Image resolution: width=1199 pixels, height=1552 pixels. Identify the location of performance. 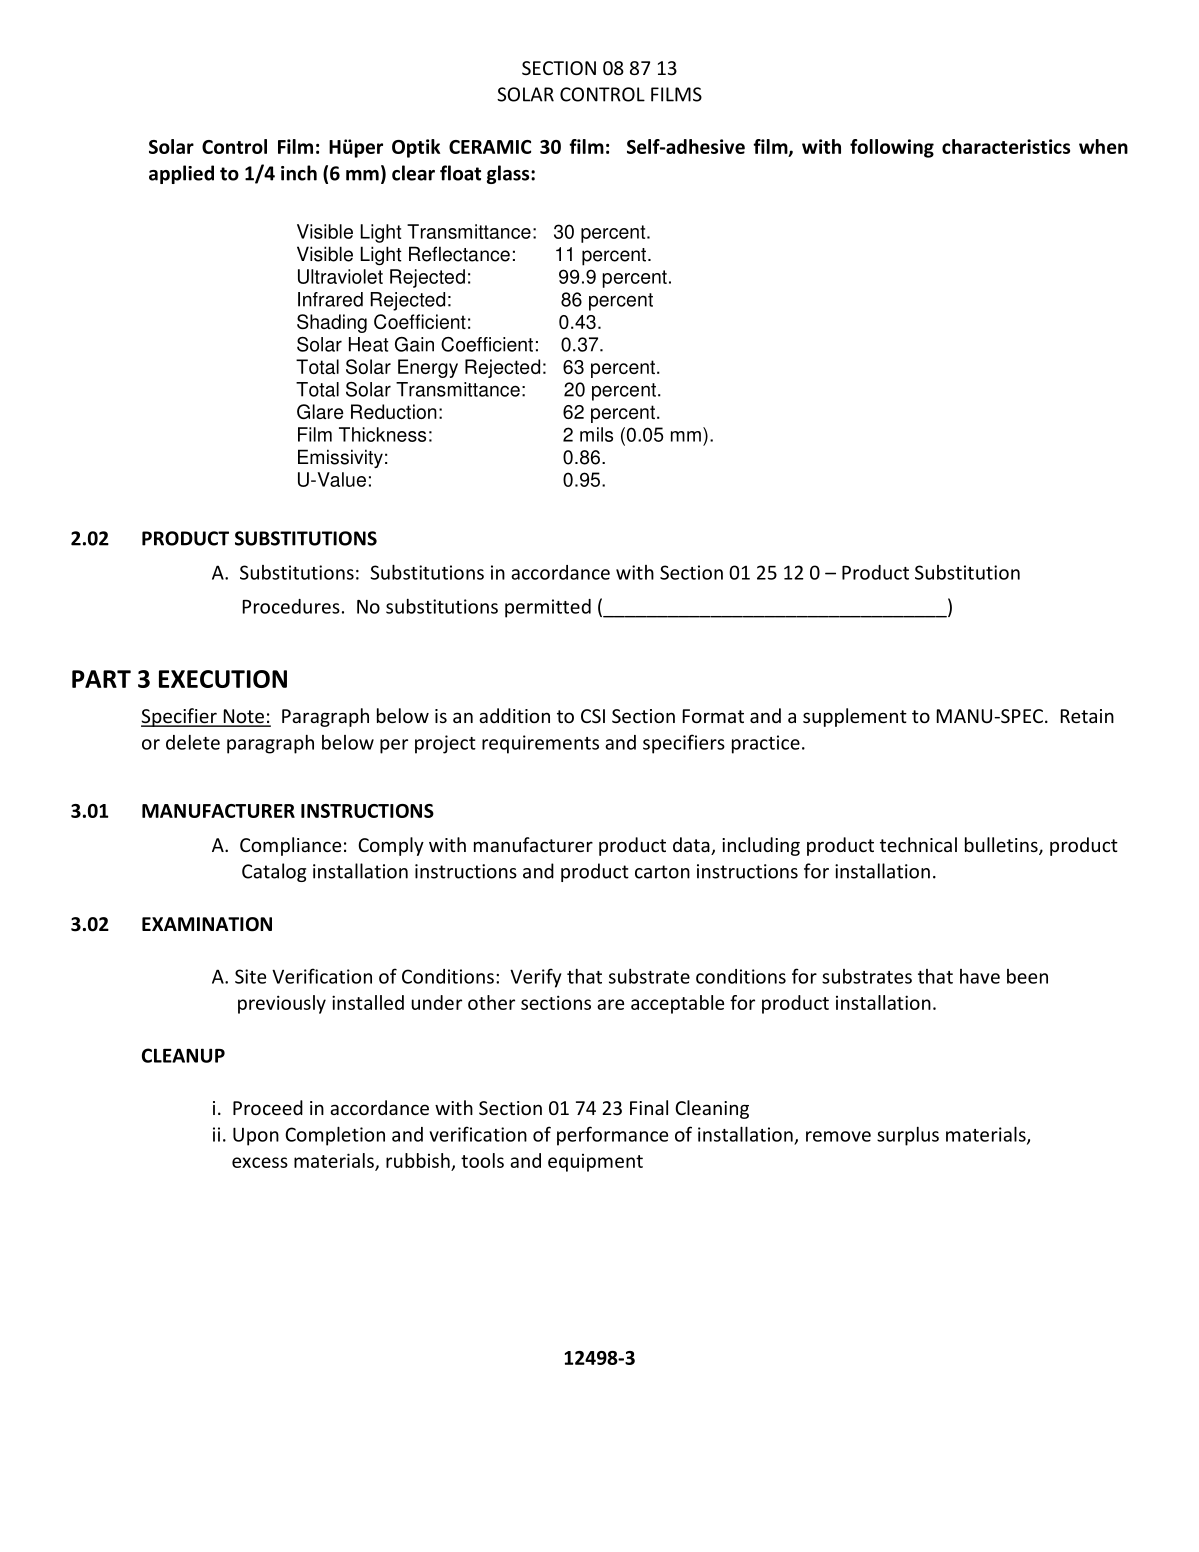
(612, 1136).
